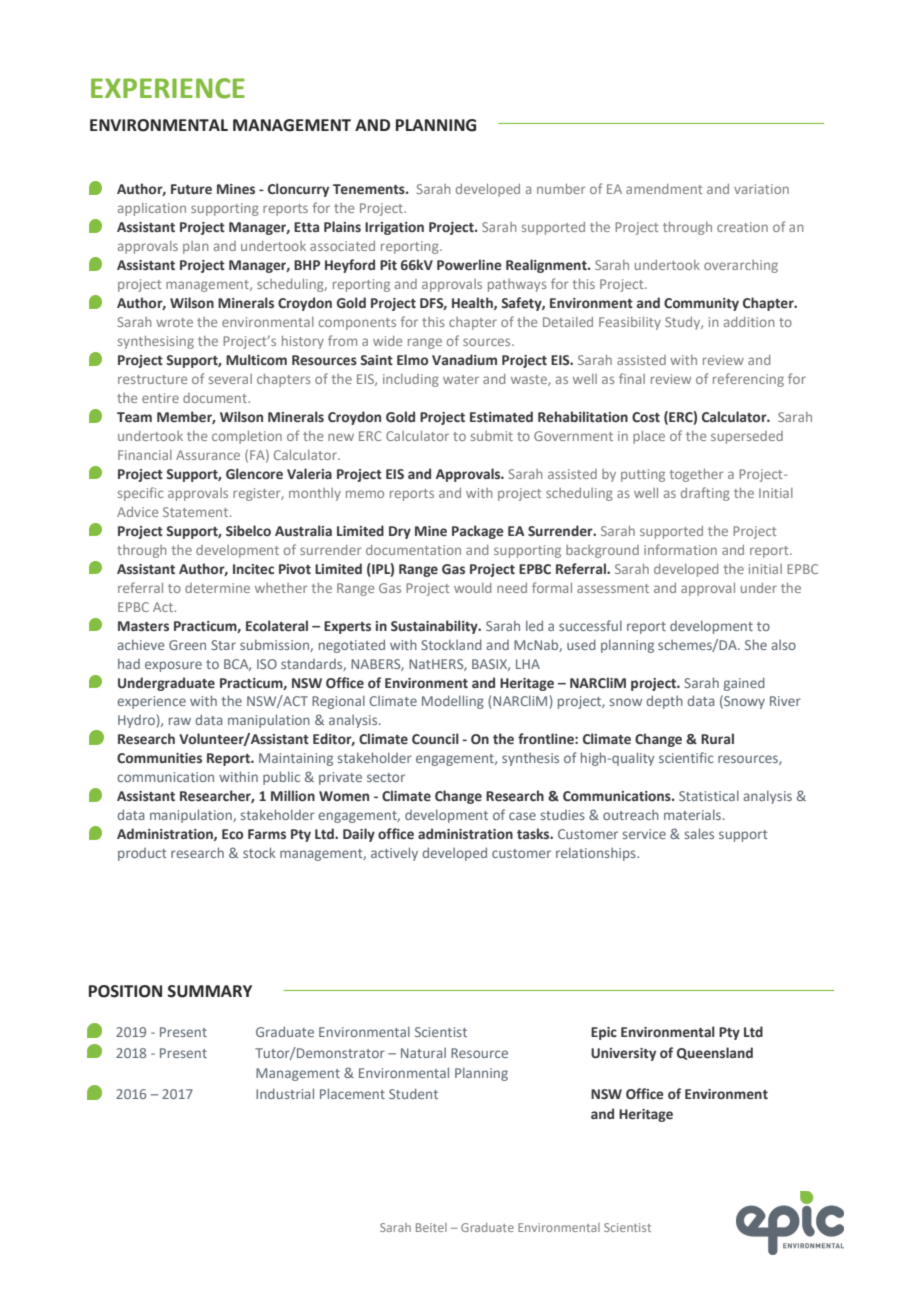 This screenshot has height=1308, width=924. I want to click on Natural, so click(423, 1053).
